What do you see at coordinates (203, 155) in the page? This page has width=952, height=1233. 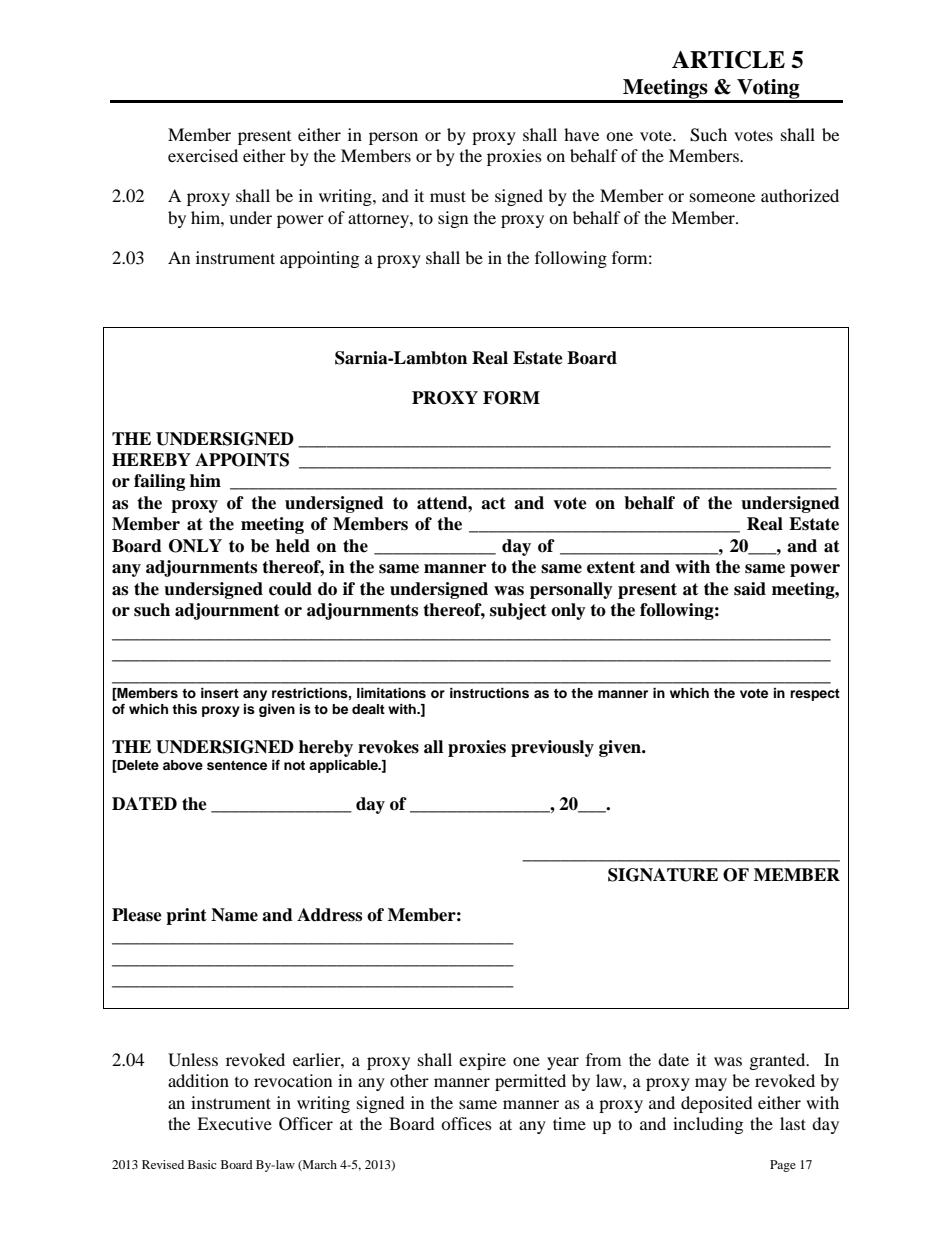 I see `exercised` at bounding box center [203, 155].
